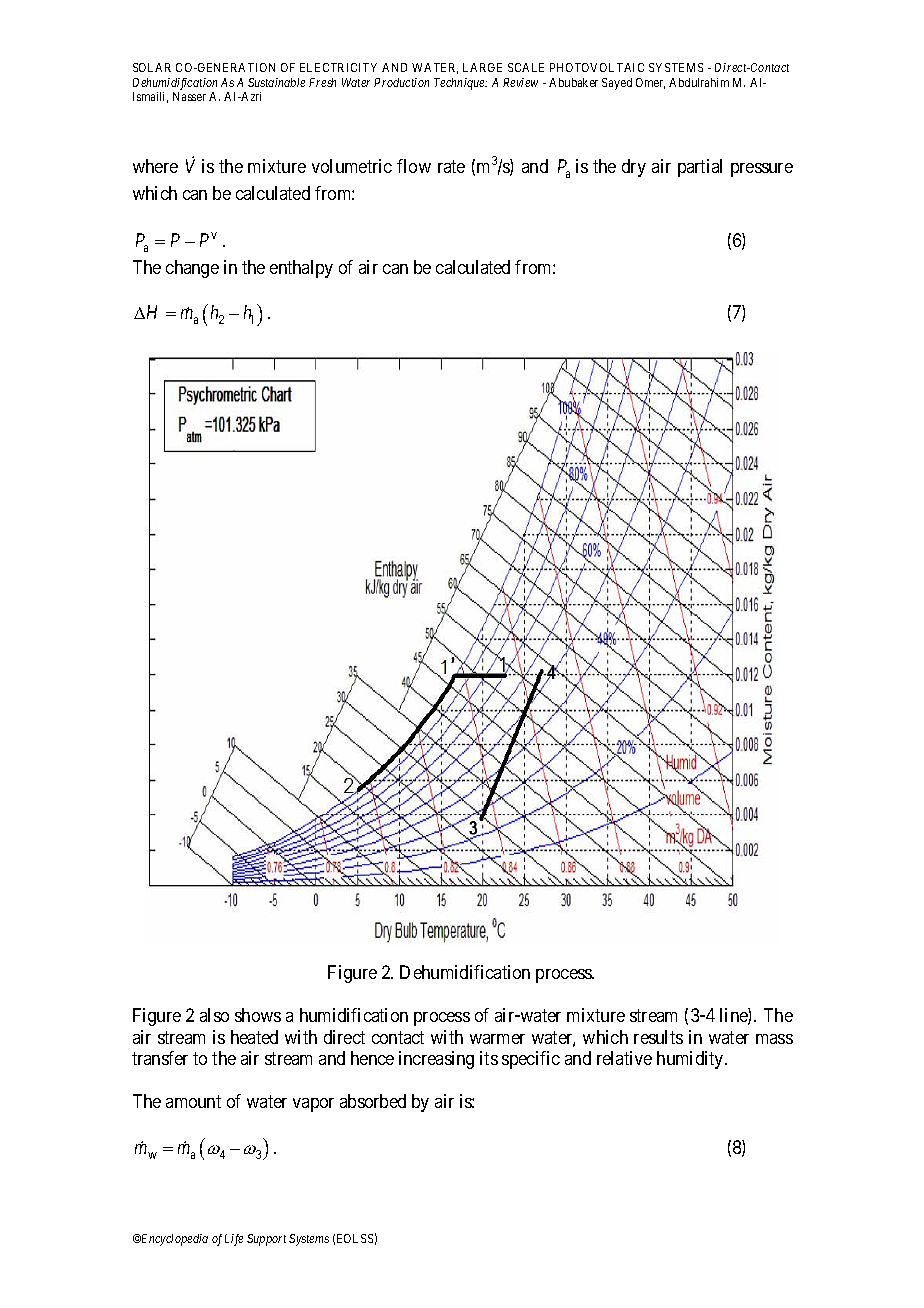 This document has height=1308, width=924. Describe the element at coordinates (234, 1240) in the document. I see `Life` at that location.
